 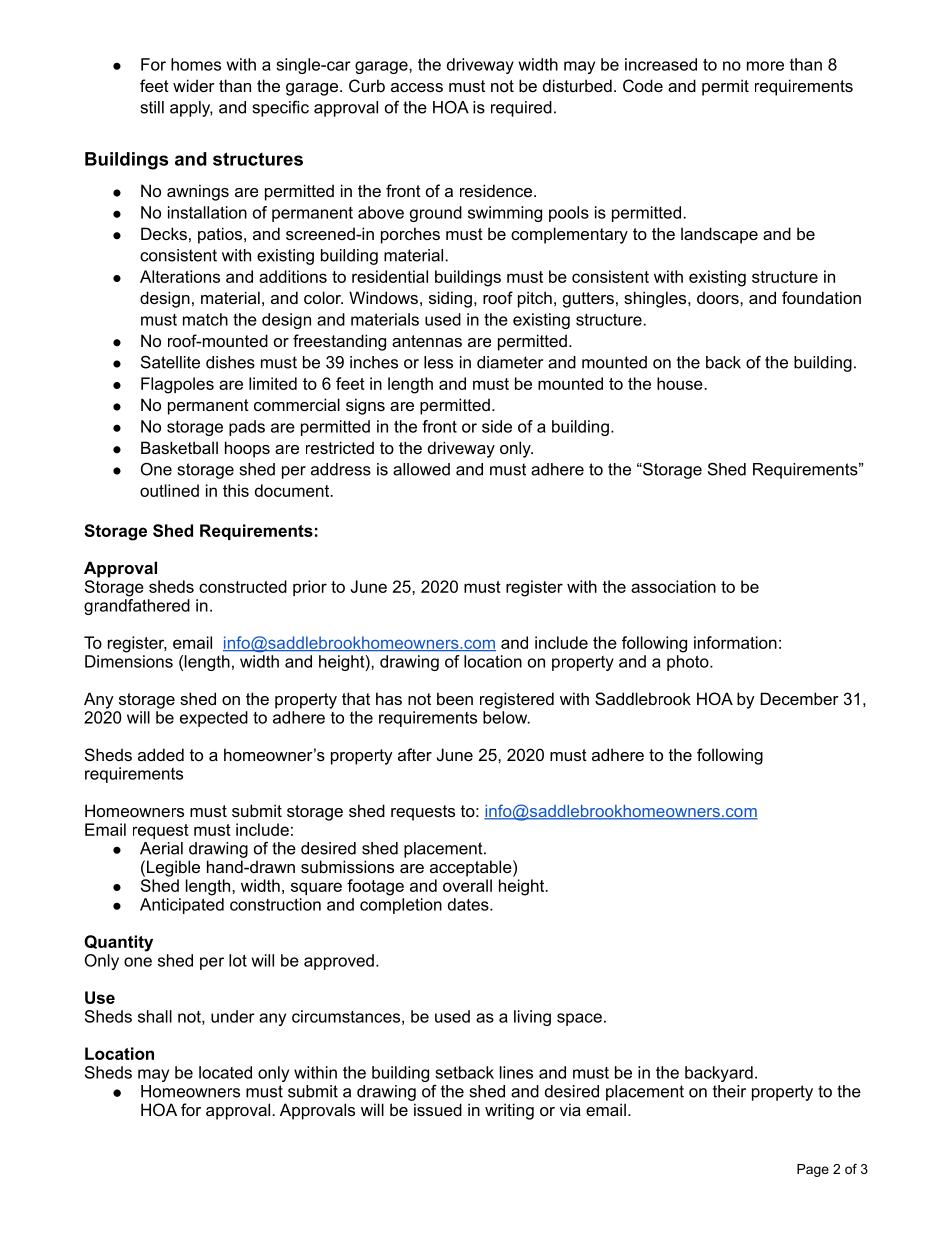 What do you see at coordinates (243, 586) in the page?
I see `constructed` at bounding box center [243, 586].
